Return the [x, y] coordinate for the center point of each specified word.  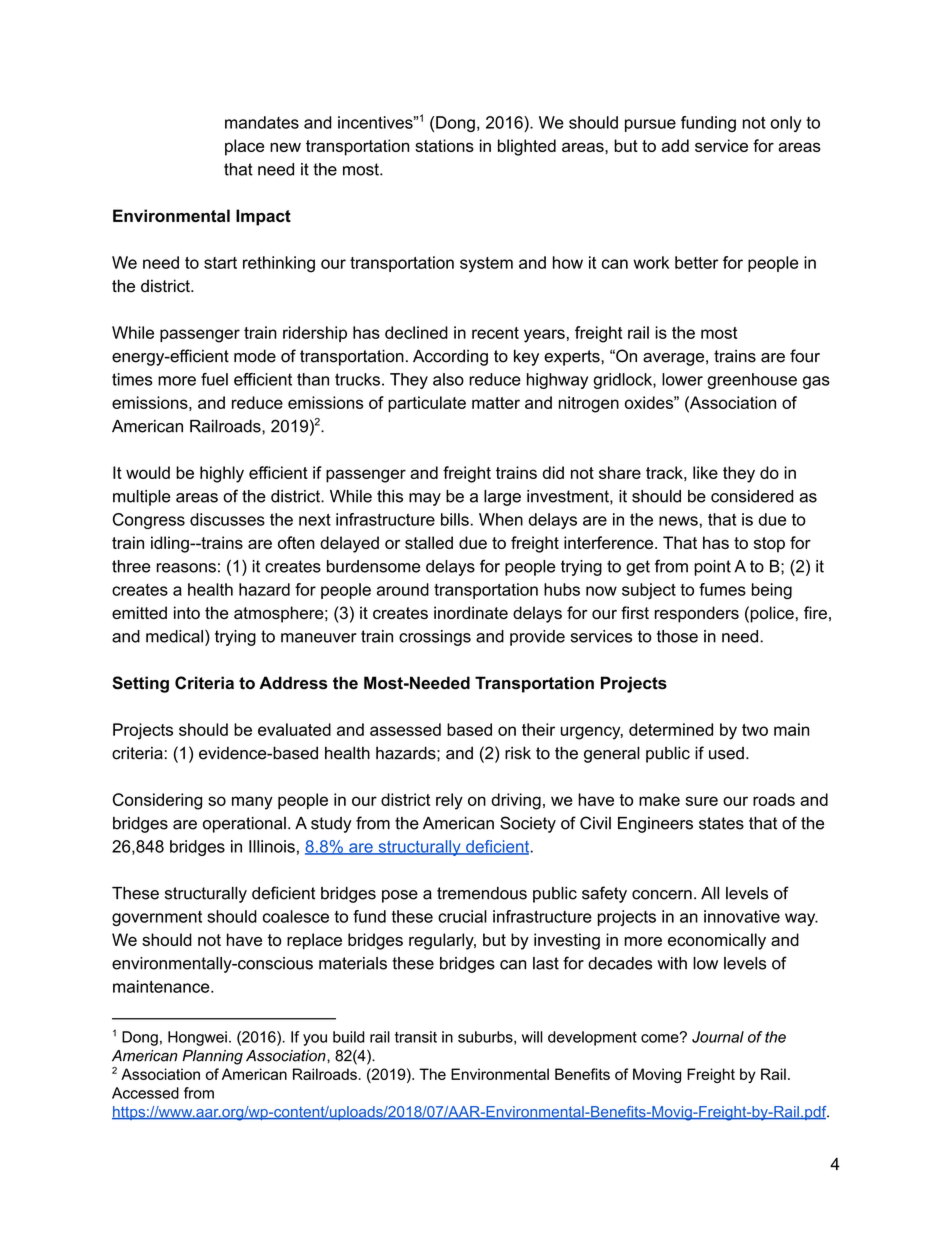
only [786, 124]
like [705, 472]
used [726, 753]
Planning [212, 1057]
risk [518, 753]
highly [222, 474]
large [502, 498]
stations [444, 145]
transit [416, 1037]
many [252, 803]
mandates [262, 122]
